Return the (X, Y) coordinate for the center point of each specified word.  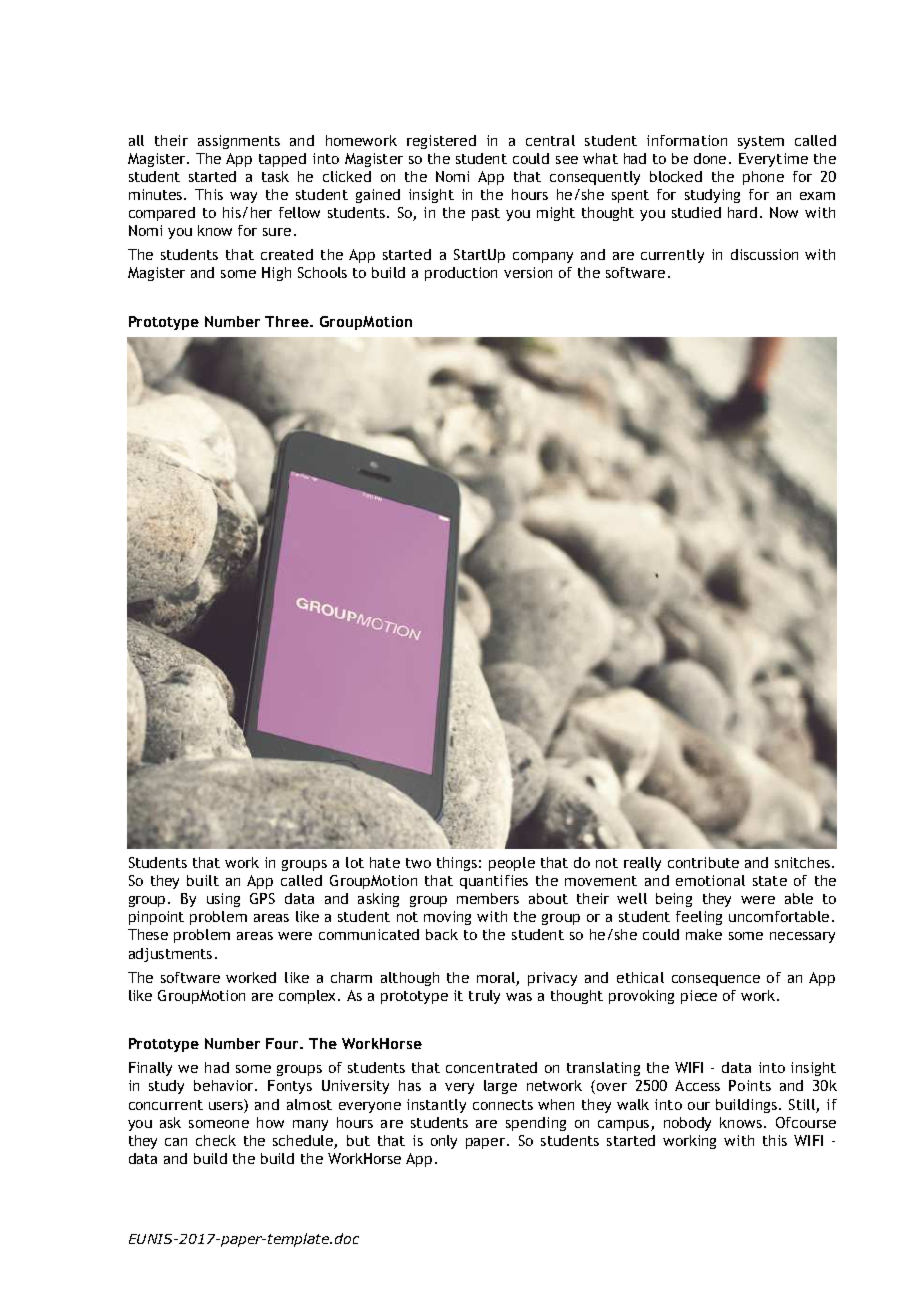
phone (763, 178)
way (243, 197)
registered (441, 142)
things (457, 864)
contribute (703, 862)
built (203, 880)
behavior (225, 1085)
